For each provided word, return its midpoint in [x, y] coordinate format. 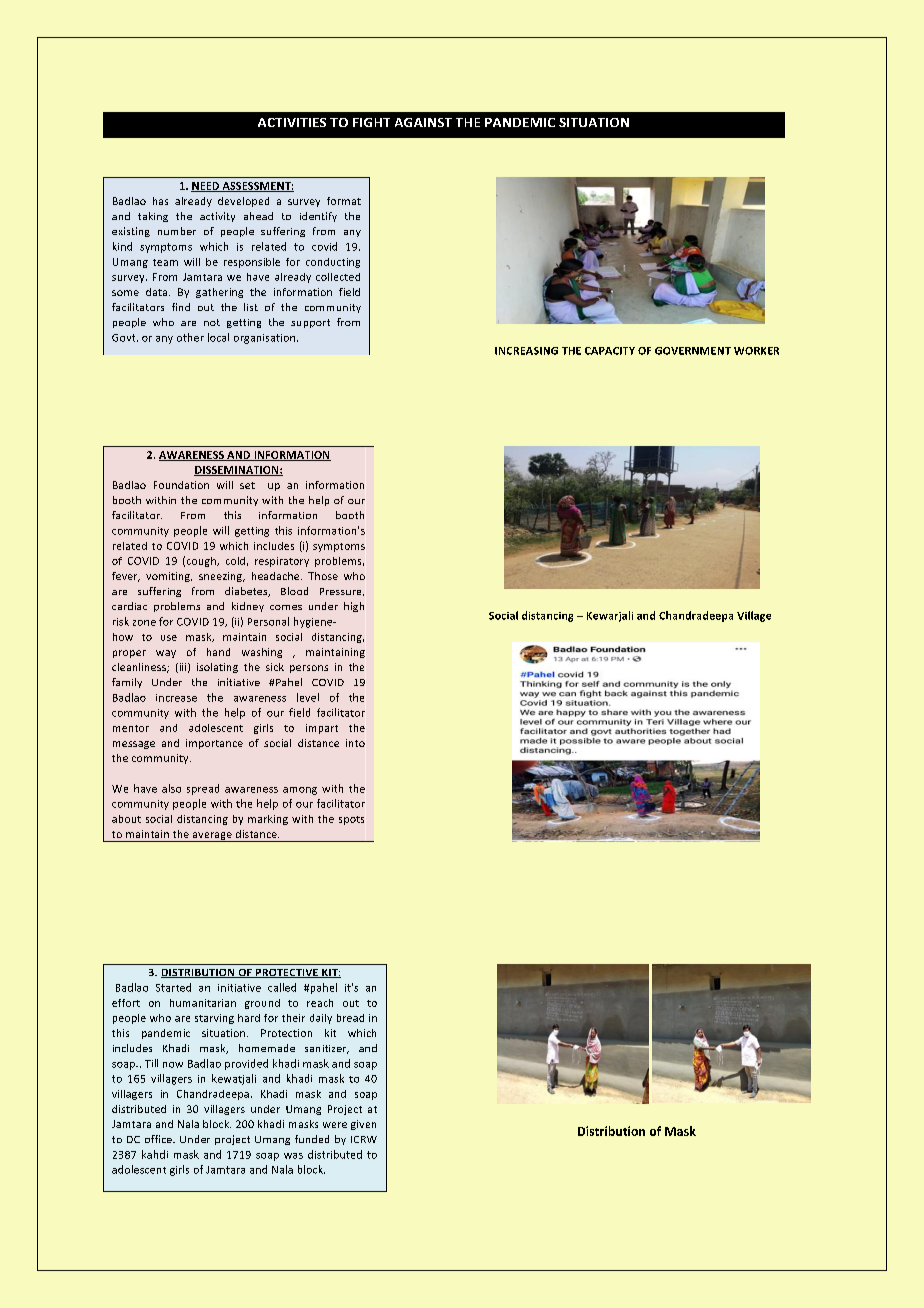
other [190, 337]
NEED [206, 187]
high [354, 607]
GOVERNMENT [693, 351]
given [363, 1125]
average [212, 837]
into [355, 743]
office [159, 1139]
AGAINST [423, 122]
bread [350, 1018]
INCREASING [526, 351]
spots [351, 820]
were [335, 1125]
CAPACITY [610, 351]
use [169, 638]
